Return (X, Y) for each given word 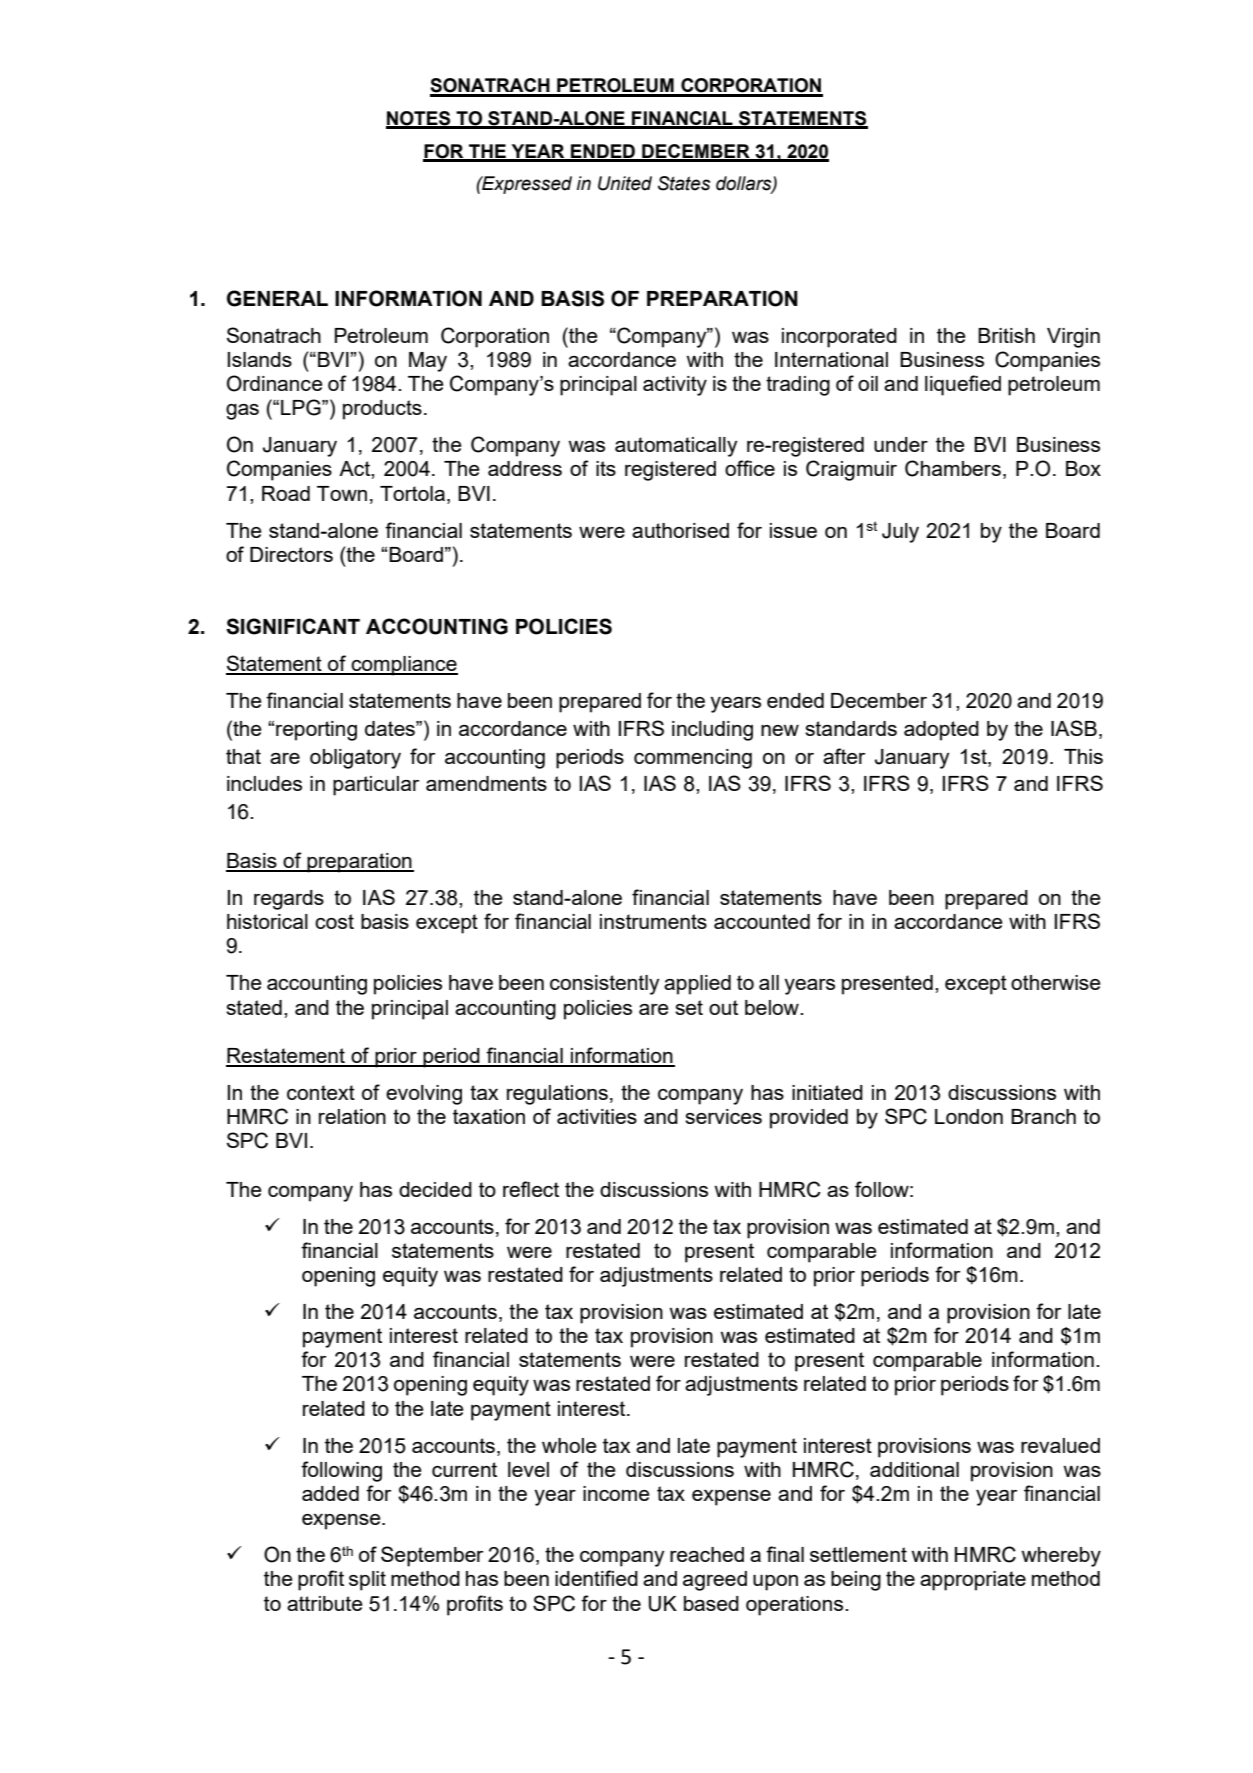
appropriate (973, 1581)
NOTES (419, 119)
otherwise (1056, 982)
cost (334, 921)
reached (707, 1554)
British (1006, 335)
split (367, 1581)
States (684, 183)
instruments (653, 921)
